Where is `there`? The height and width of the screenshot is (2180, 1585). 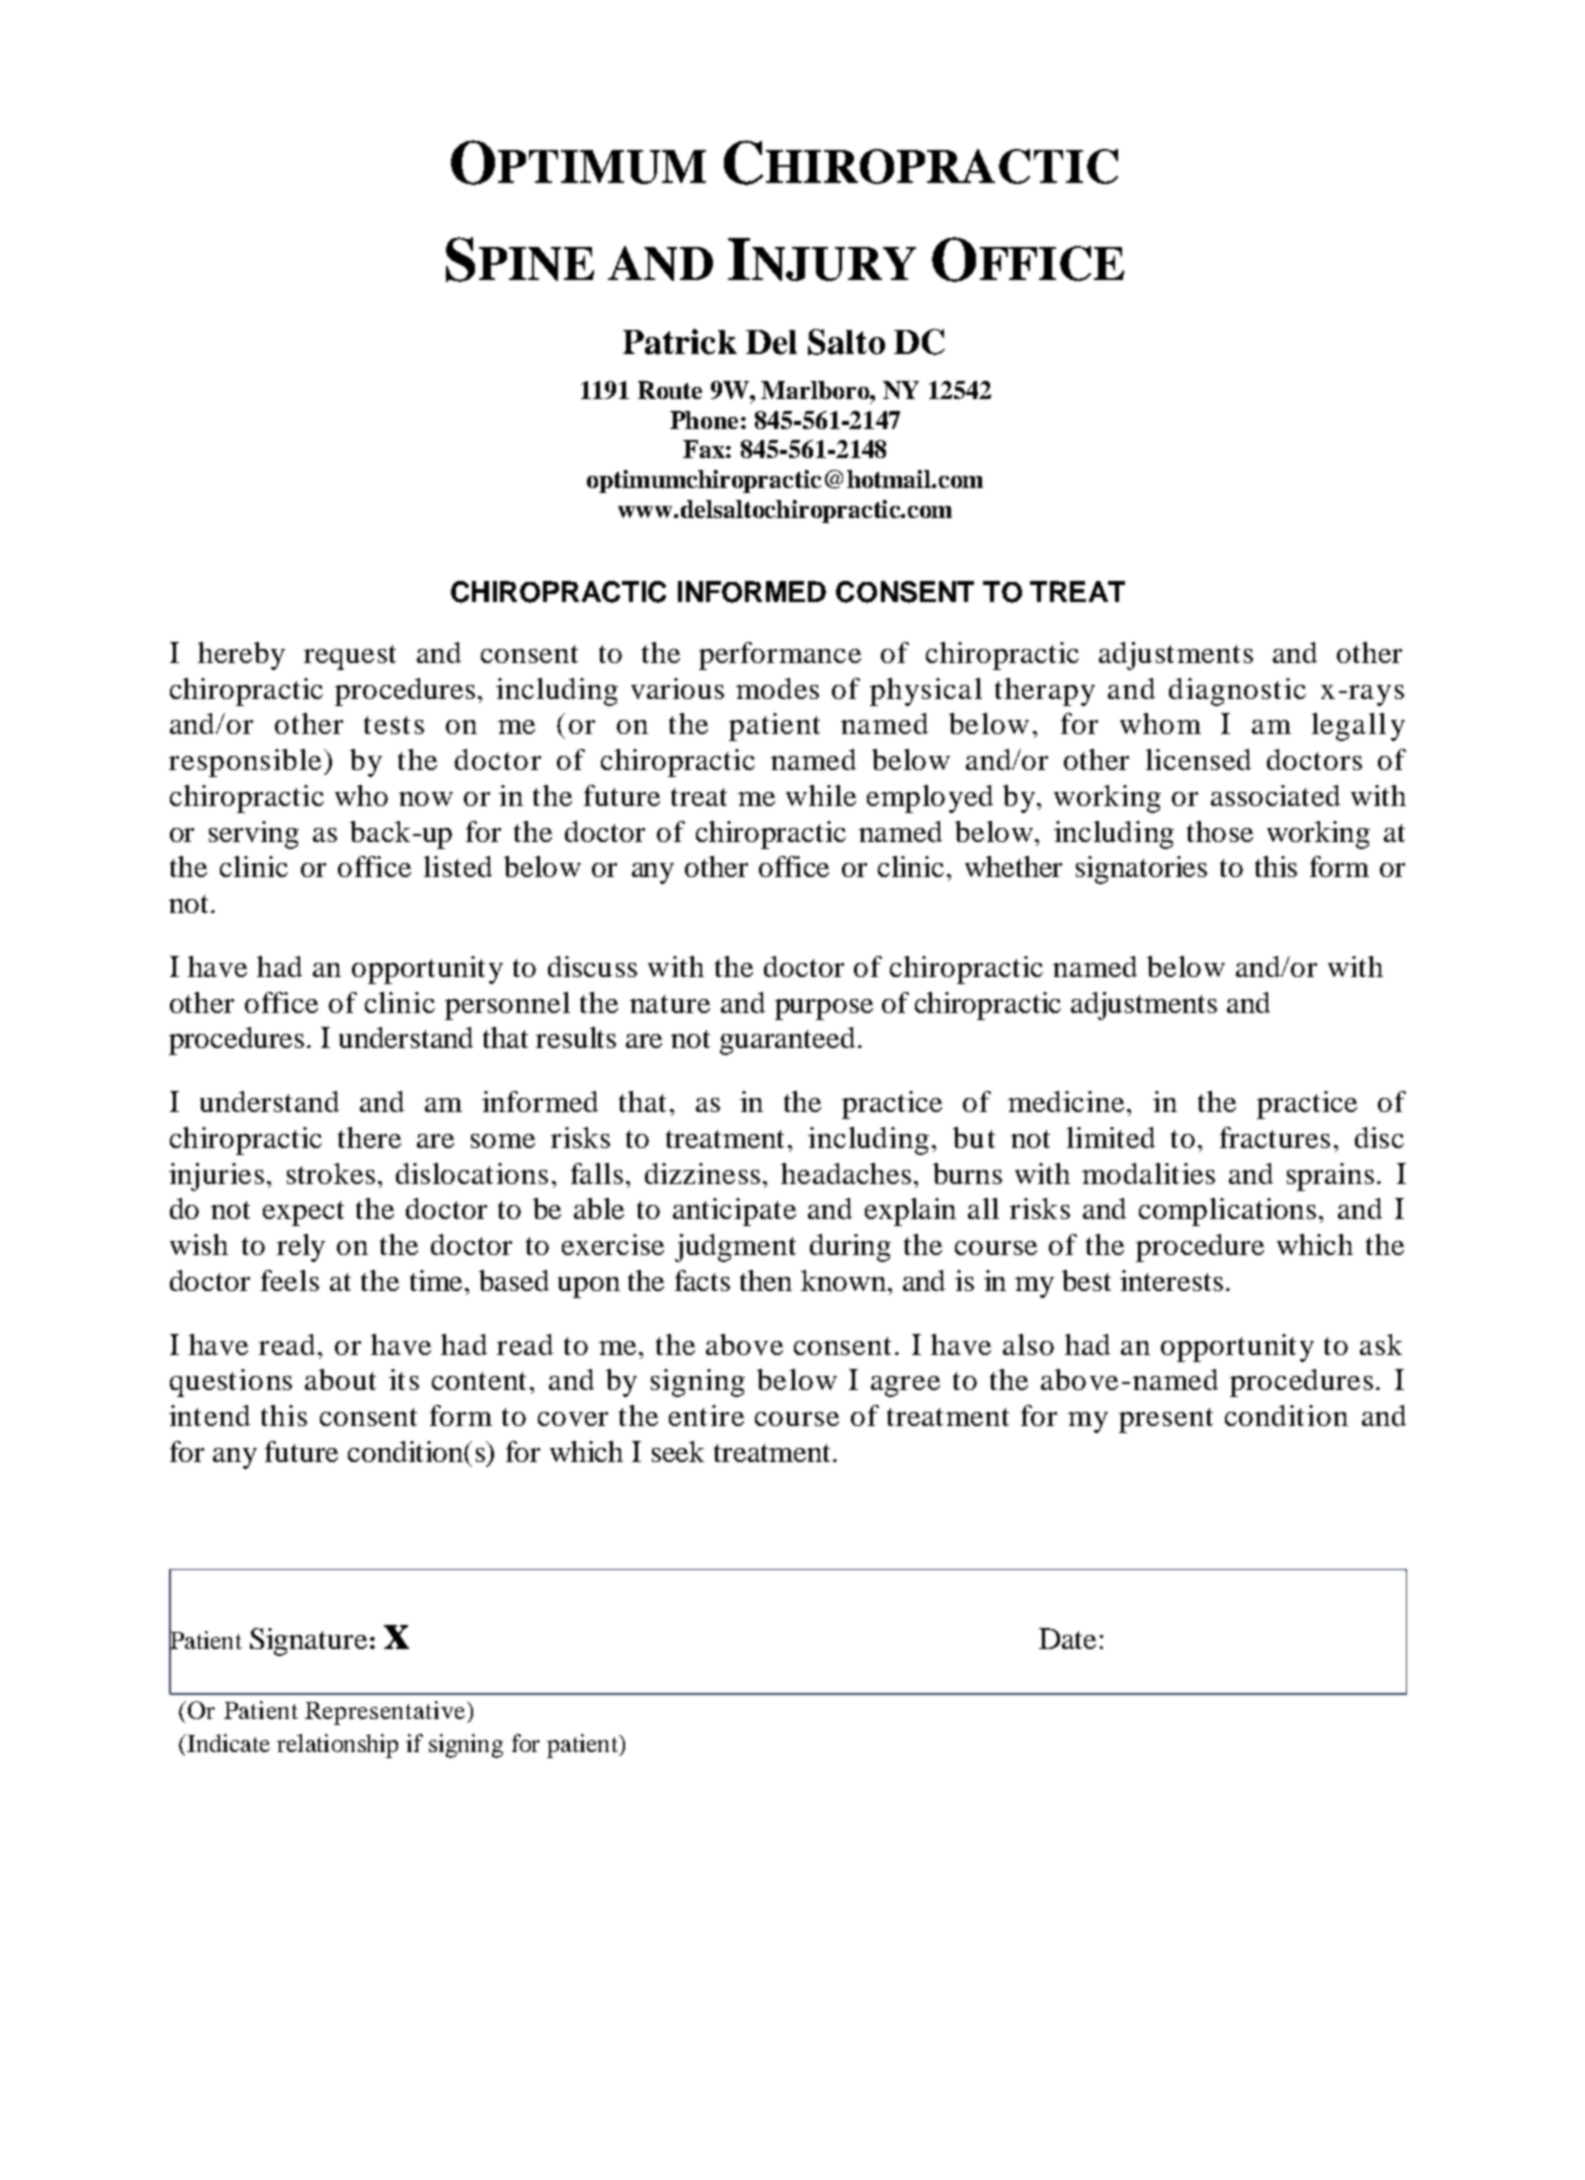
there is located at coordinates (369, 1137).
